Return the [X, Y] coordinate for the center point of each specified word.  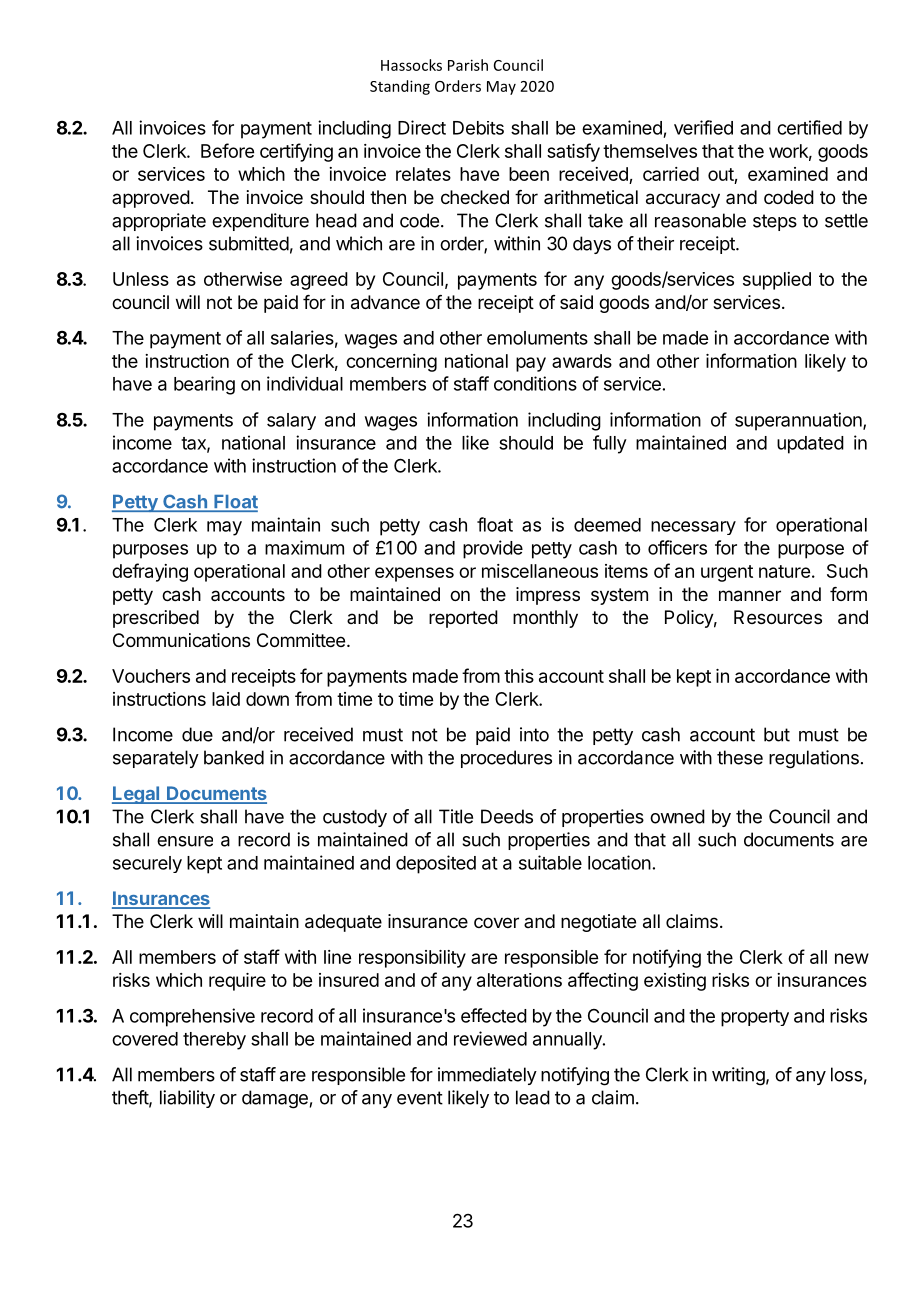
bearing [204, 385]
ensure [185, 841]
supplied [777, 281]
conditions [535, 383]
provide [493, 549]
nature [784, 571]
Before [227, 150]
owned [677, 816]
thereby [214, 1041]
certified [809, 127]
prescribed [156, 619]
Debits [478, 128]
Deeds [507, 816]
